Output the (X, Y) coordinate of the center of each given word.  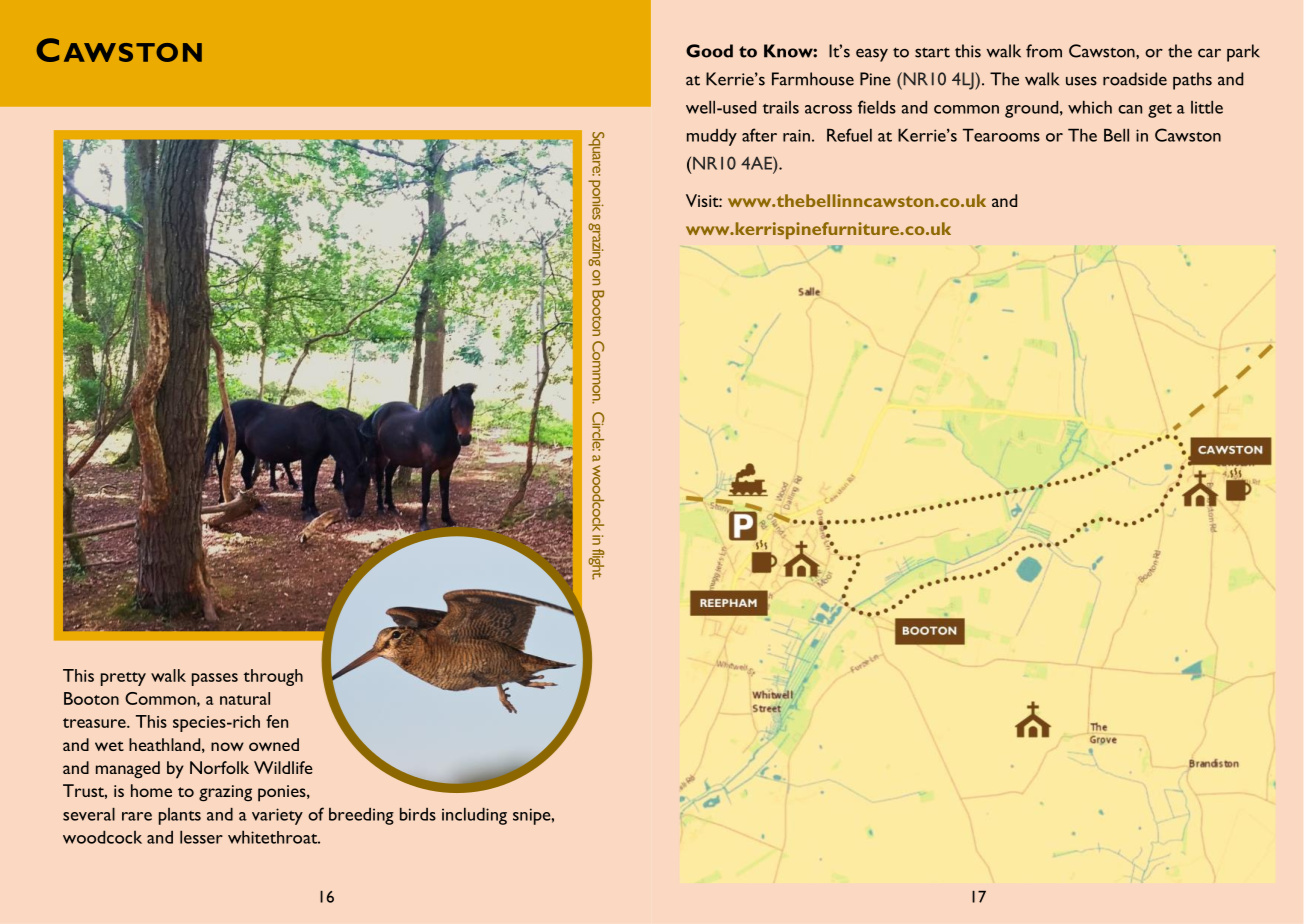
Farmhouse (813, 79)
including (474, 816)
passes (215, 679)
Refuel (849, 135)
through (273, 677)
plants (180, 816)
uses (1081, 81)
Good (709, 51)
